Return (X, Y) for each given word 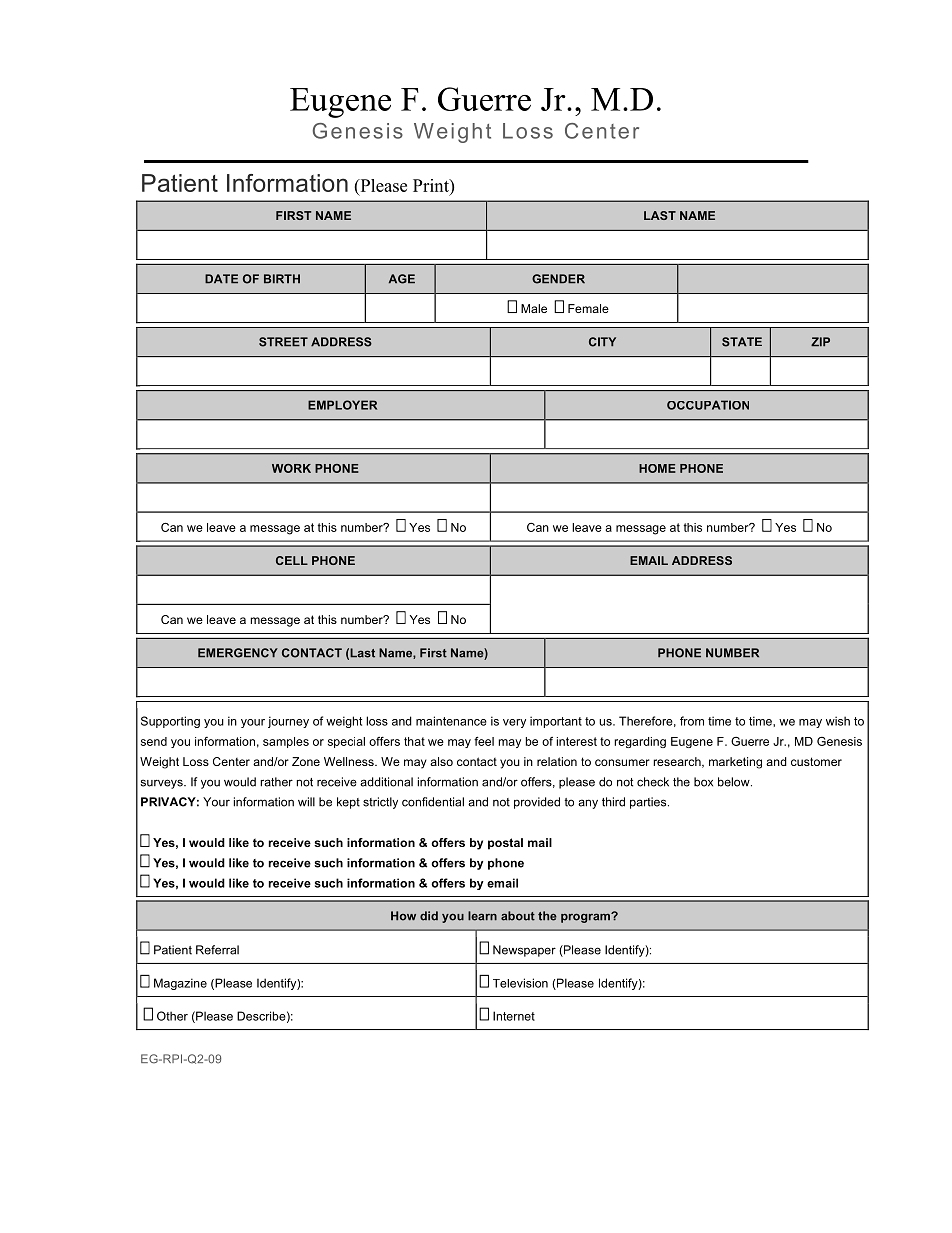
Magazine (180, 984)
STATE (742, 342)
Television (520, 983)
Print (432, 185)
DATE (221, 279)
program (586, 918)
